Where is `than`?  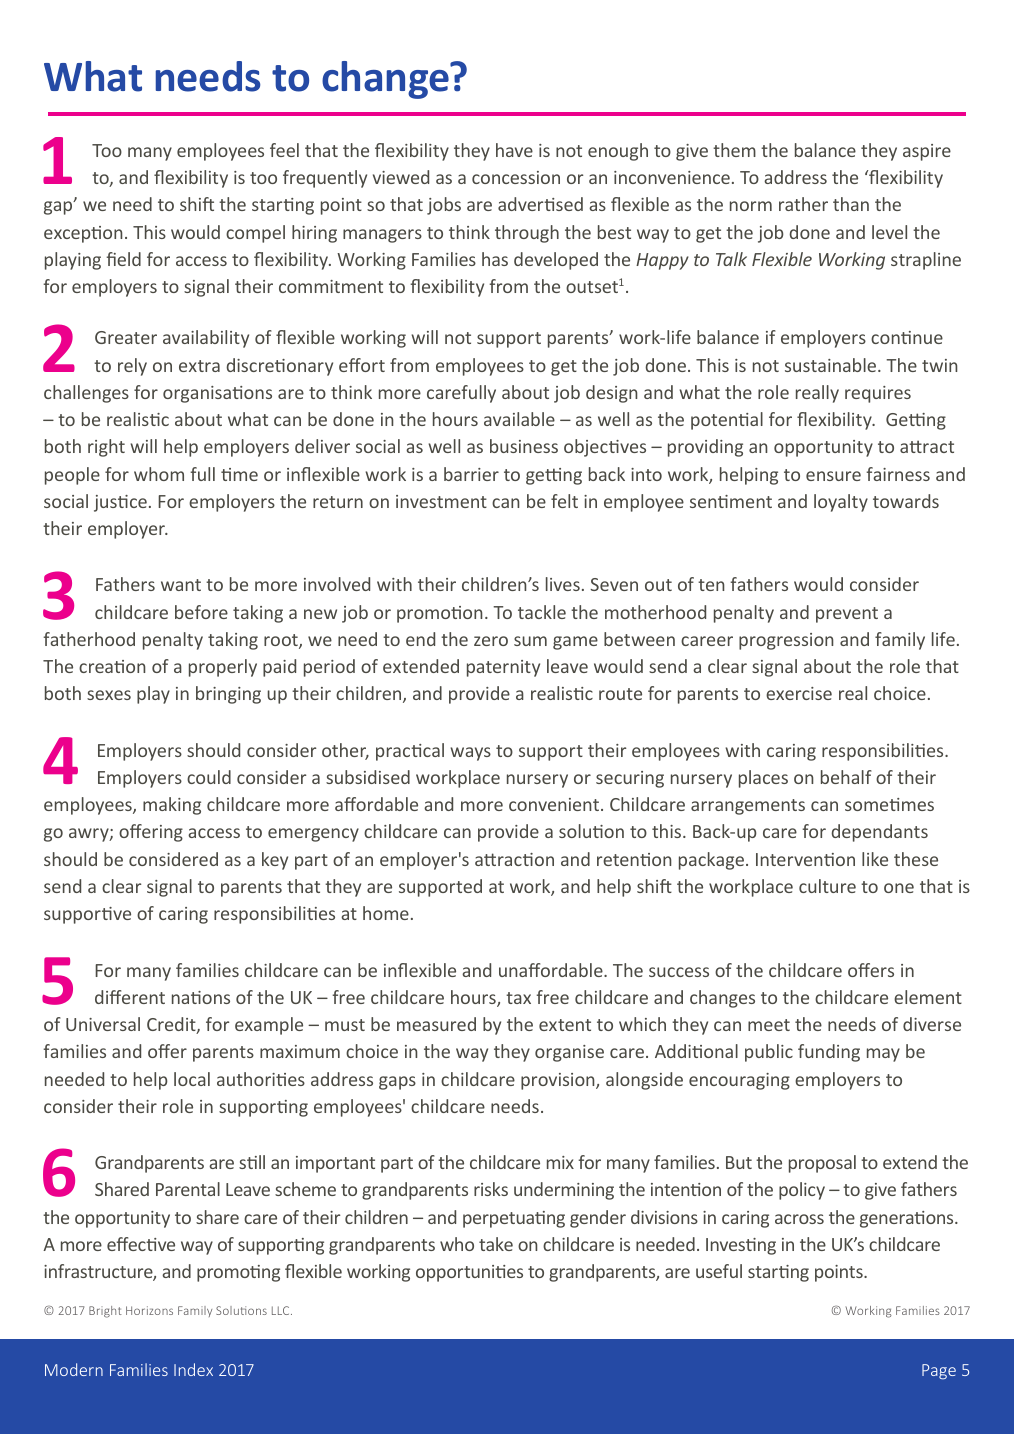
than is located at coordinates (851, 204).
